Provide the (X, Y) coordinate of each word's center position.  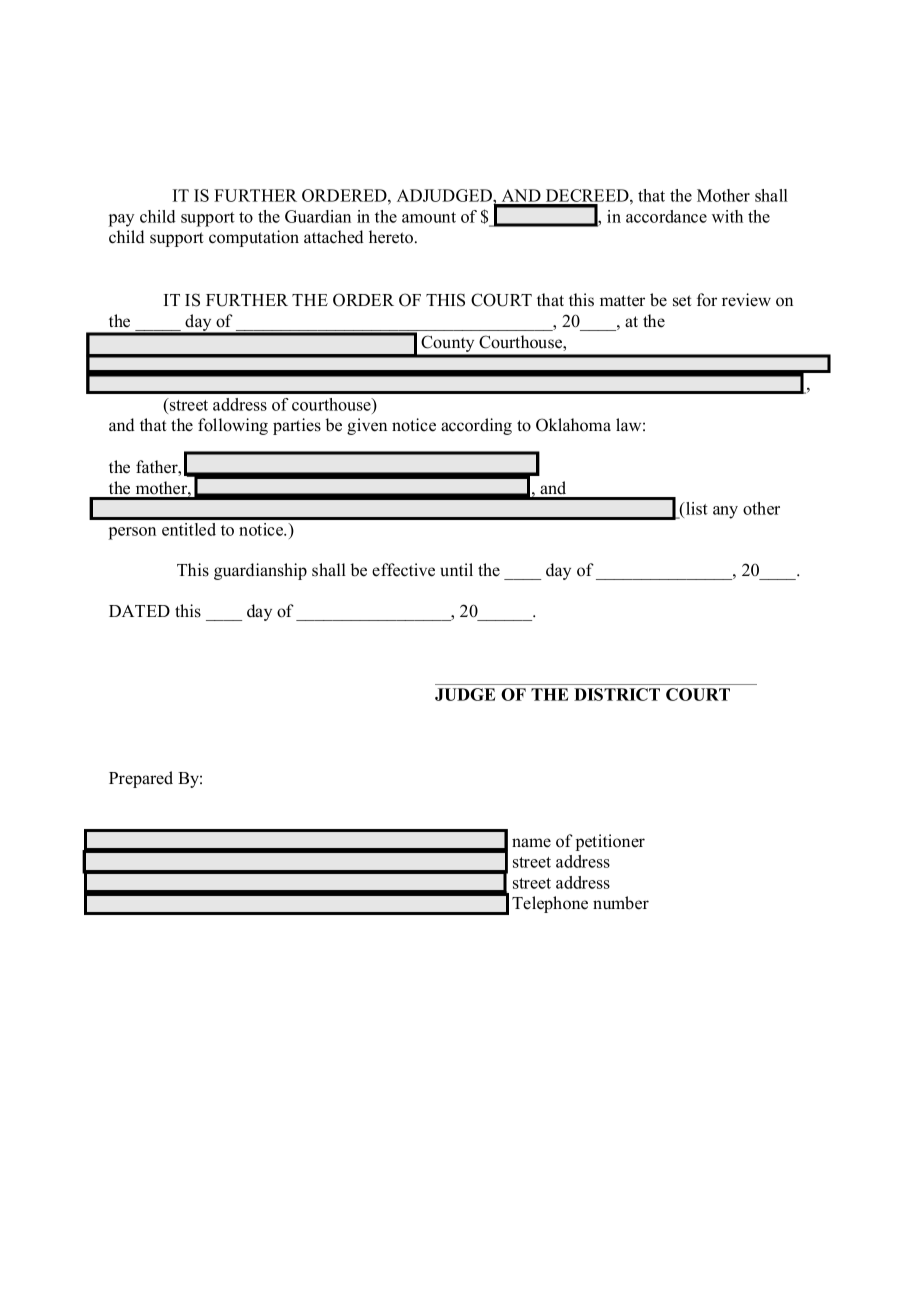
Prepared (141, 779)
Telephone (550, 904)
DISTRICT (617, 694)
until (456, 570)
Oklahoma (573, 425)
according (476, 426)
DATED (139, 611)
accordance (666, 216)
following (233, 426)
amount (429, 217)
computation (254, 238)
